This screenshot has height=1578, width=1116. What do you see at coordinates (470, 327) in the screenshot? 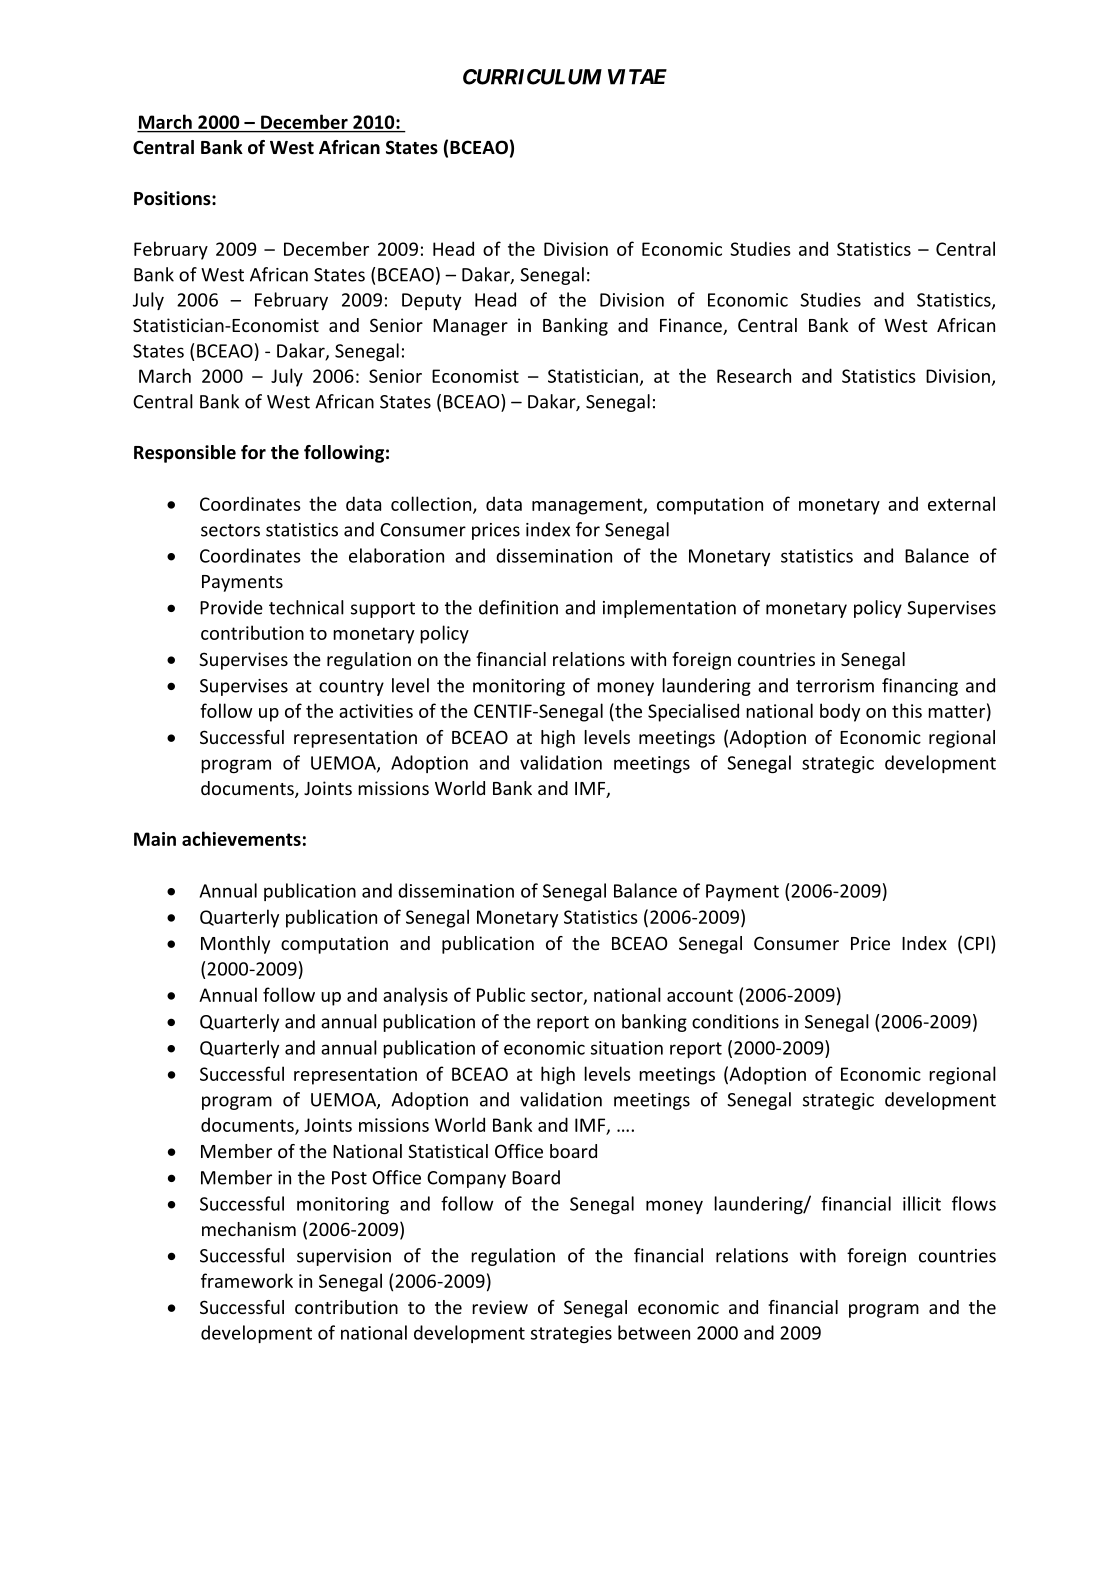
I see `Manager` at bounding box center [470, 327].
